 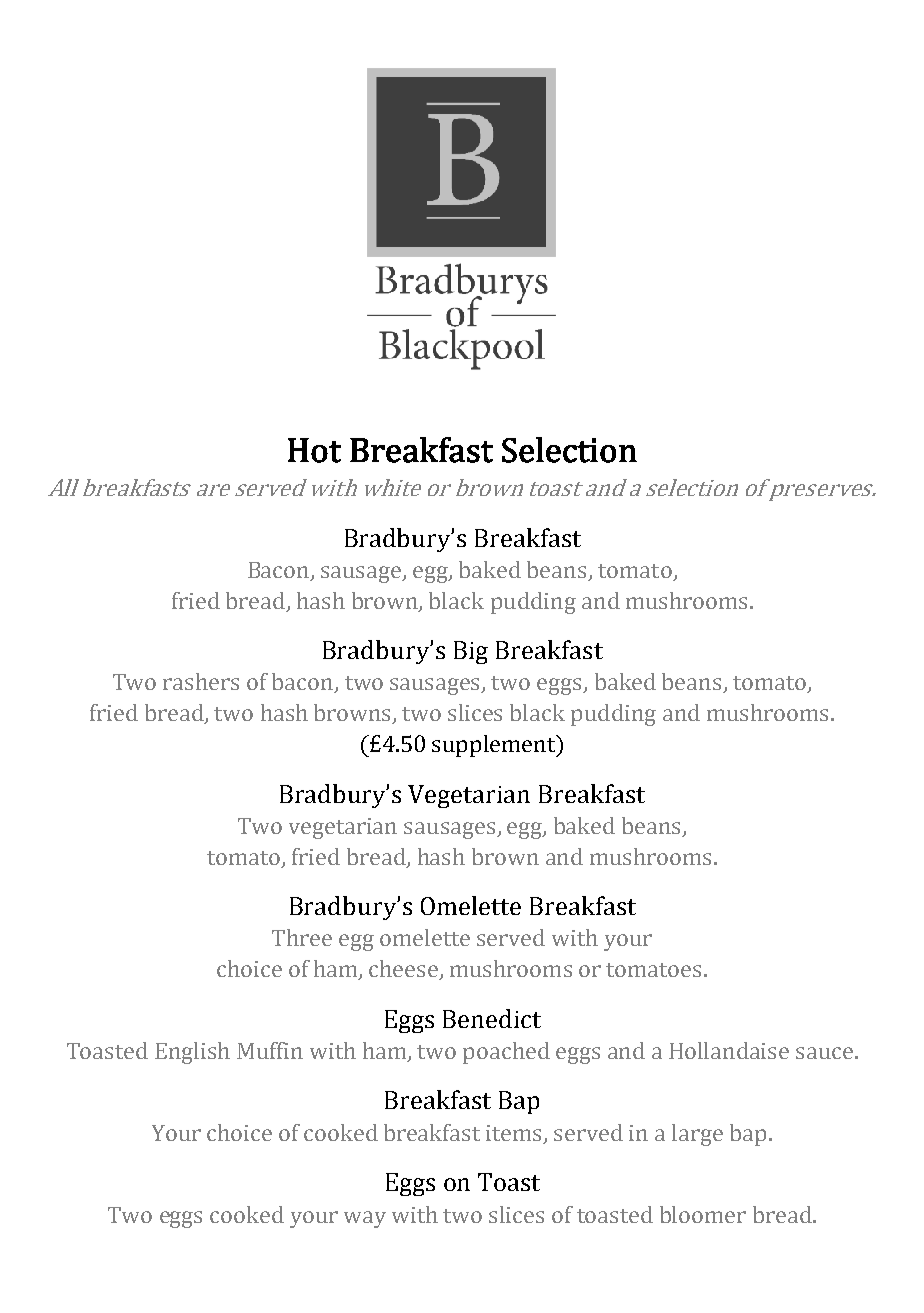 What do you see at coordinates (471, 652) in the image?
I see `Big` at bounding box center [471, 652].
